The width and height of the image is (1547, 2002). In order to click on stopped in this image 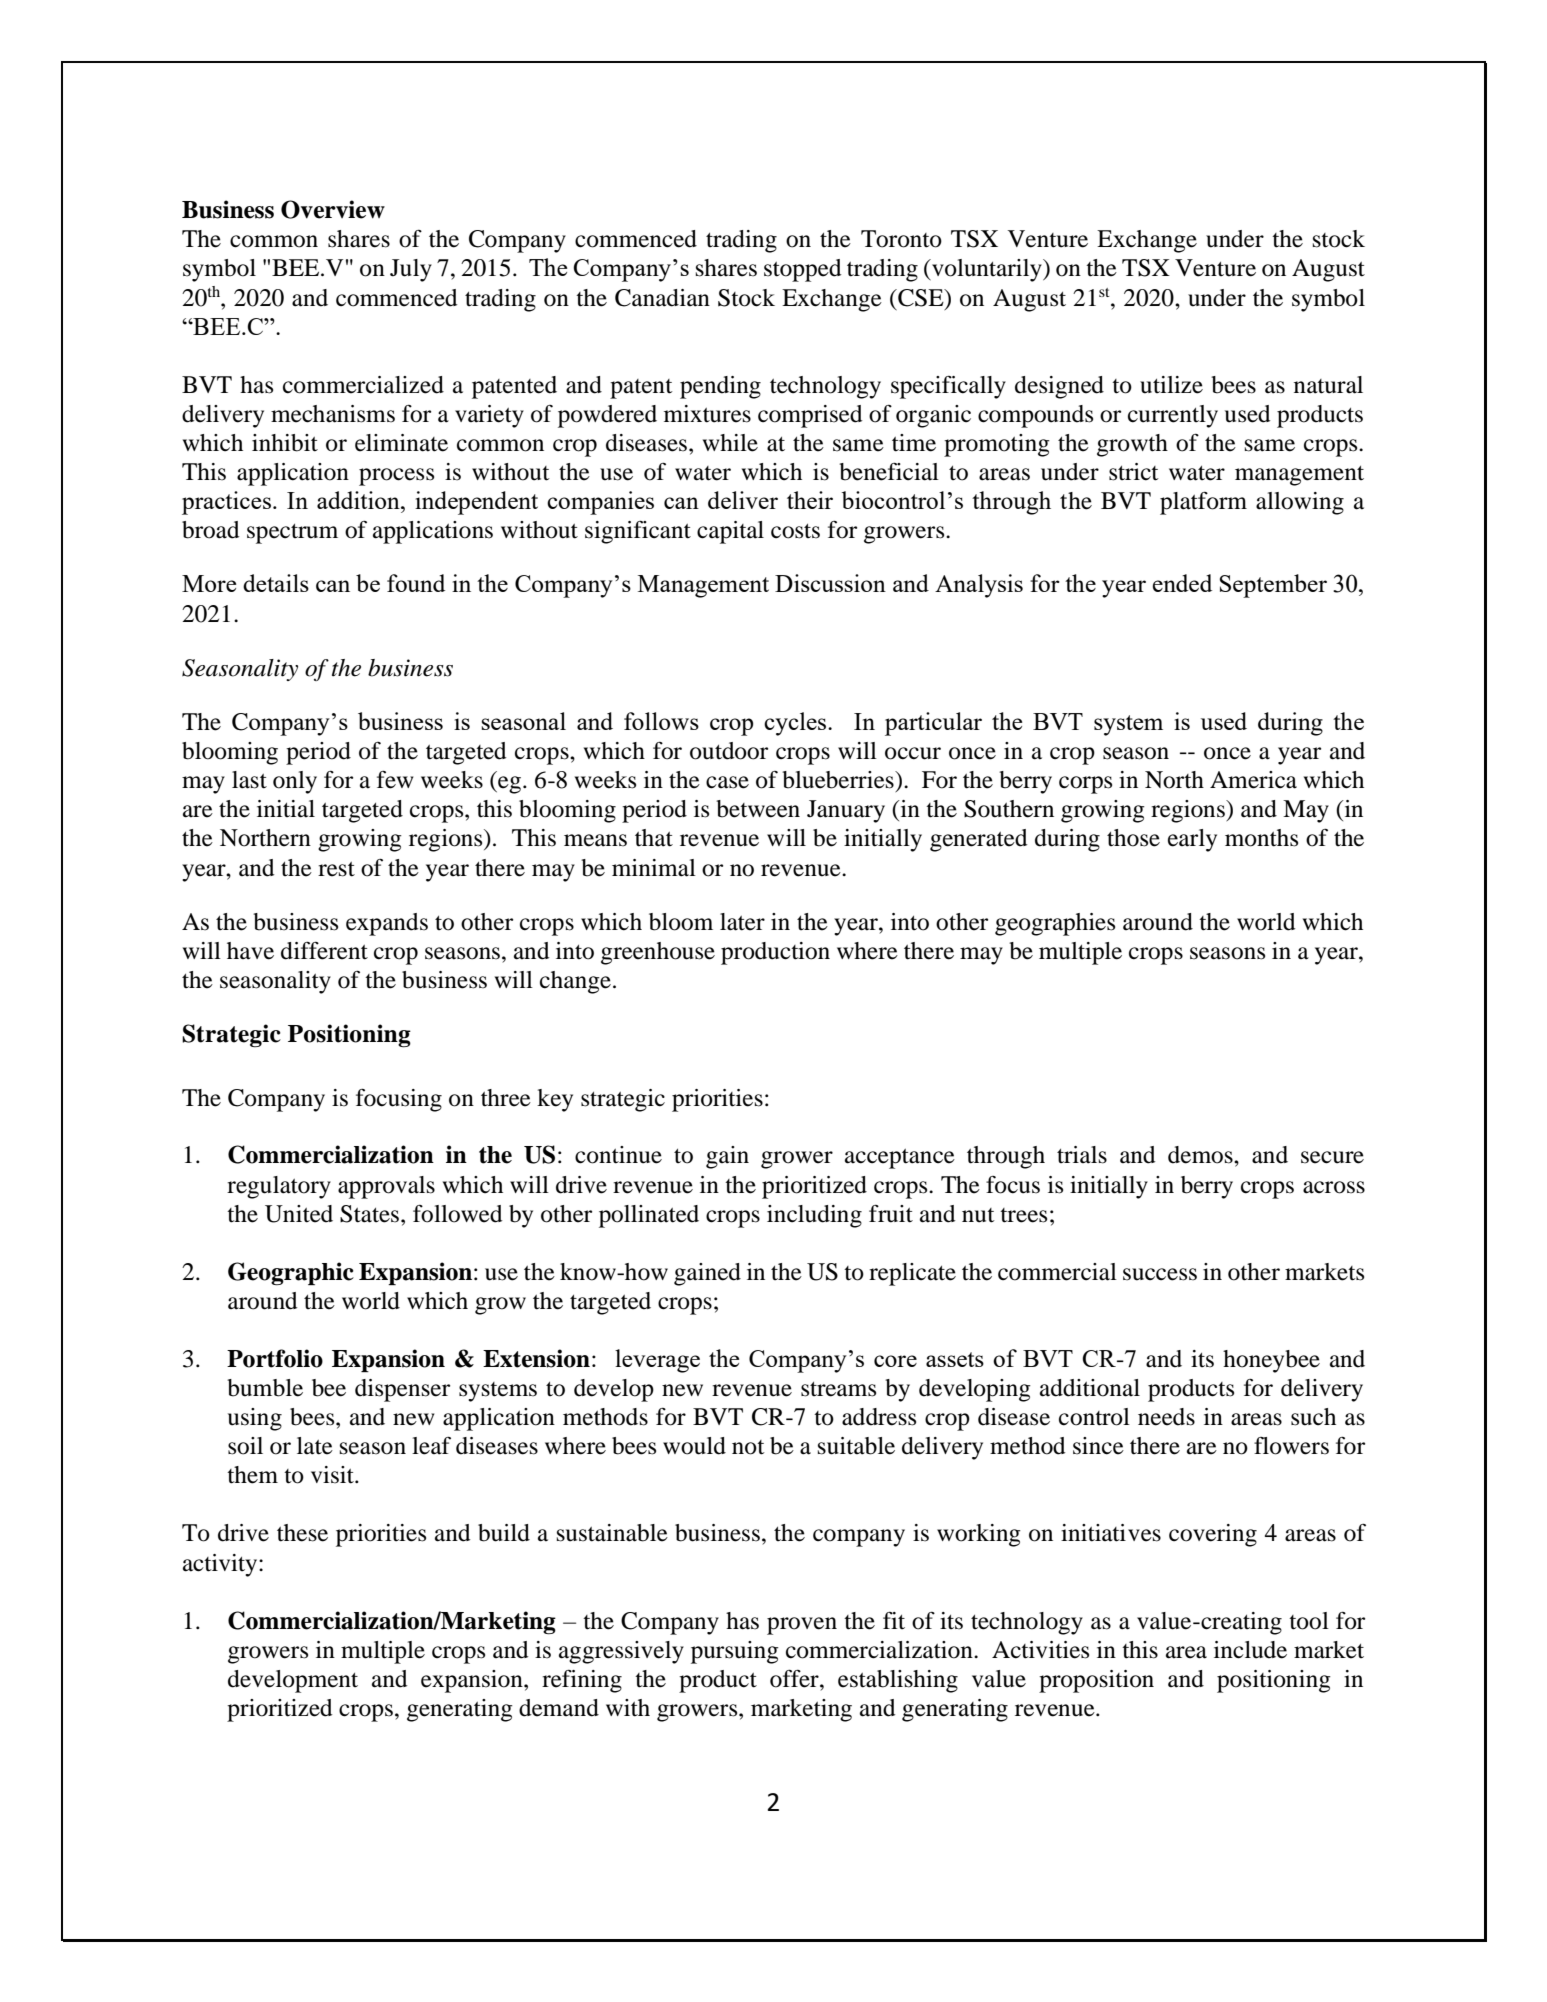, I will do `click(803, 270)`.
